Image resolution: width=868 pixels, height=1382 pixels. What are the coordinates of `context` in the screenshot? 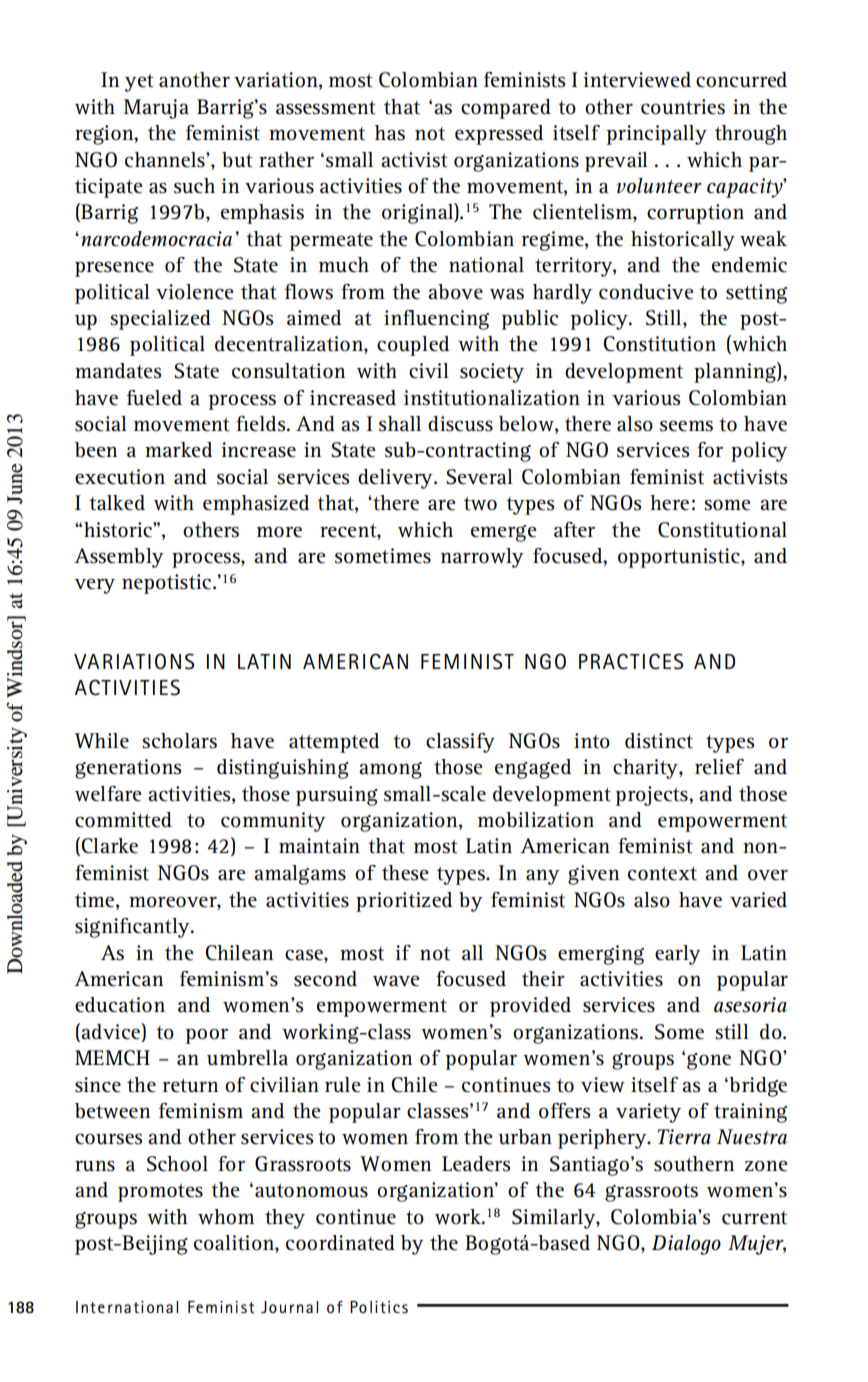 It's located at (662, 874).
